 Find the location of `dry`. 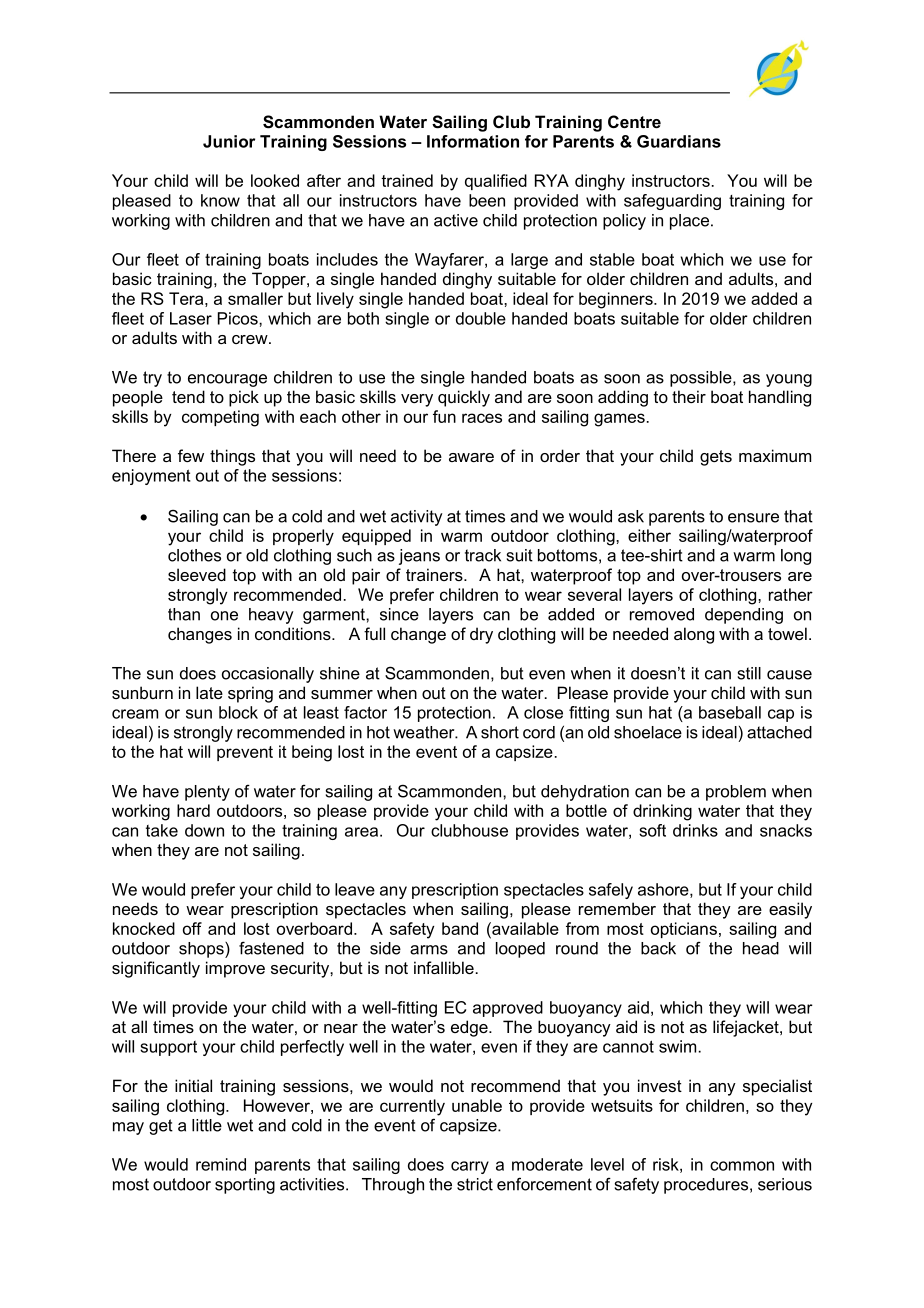

dry is located at coordinates (481, 635).
